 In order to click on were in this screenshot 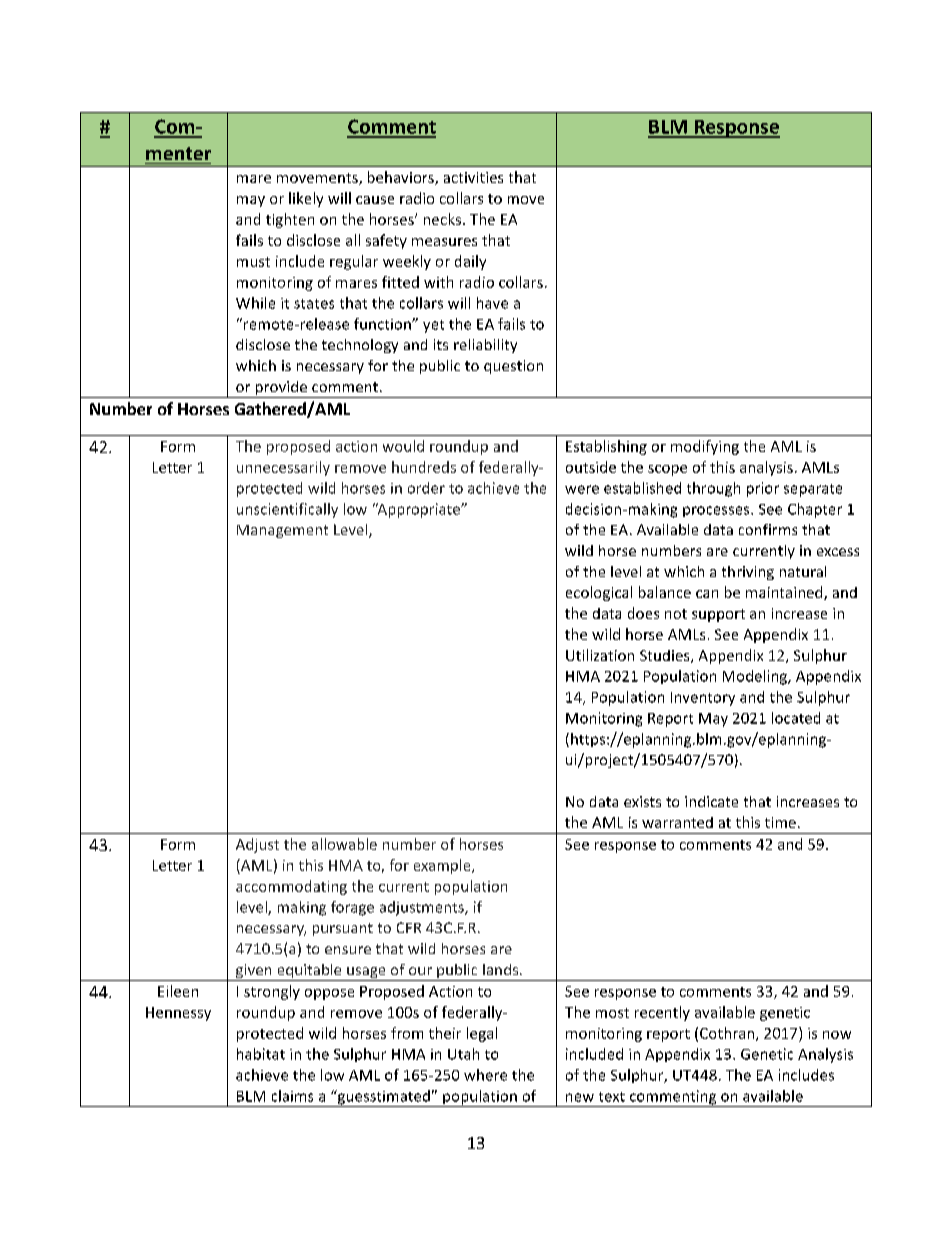, I will do `click(582, 489)`.
